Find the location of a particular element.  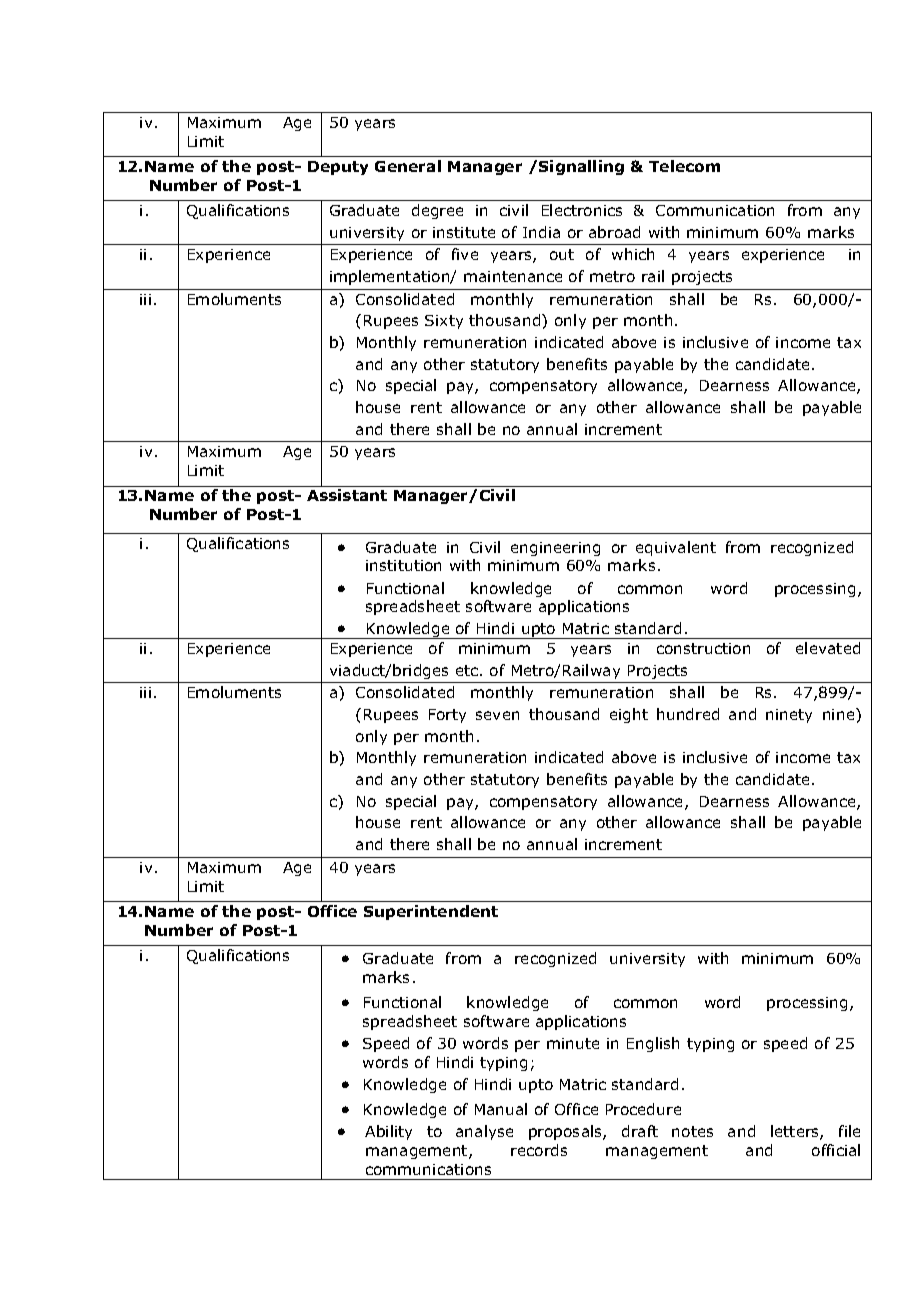

degree is located at coordinates (437, 211).
